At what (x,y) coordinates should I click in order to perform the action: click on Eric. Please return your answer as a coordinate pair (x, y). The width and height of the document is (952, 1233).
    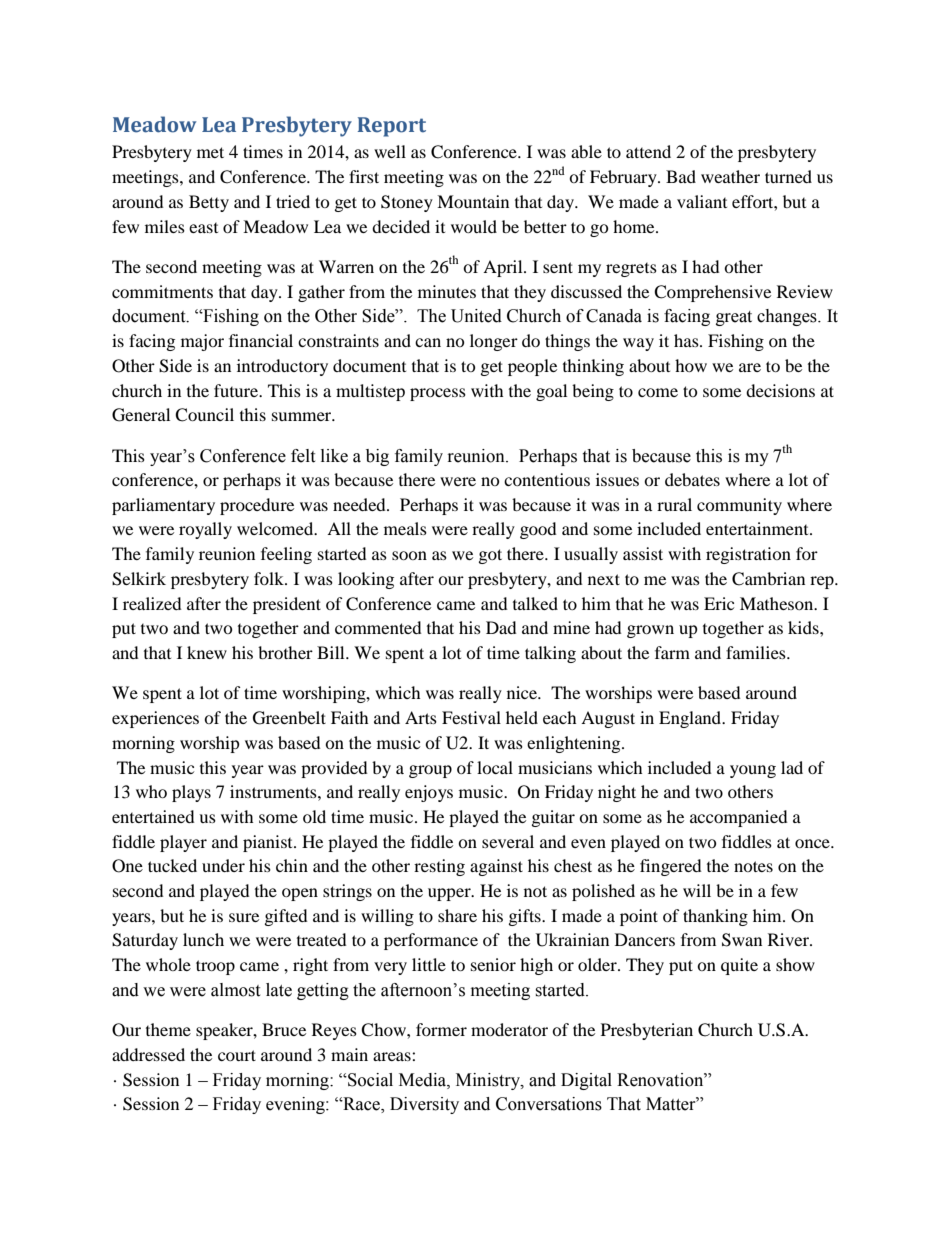
    Looking at the image, I should click on (719, 603).
